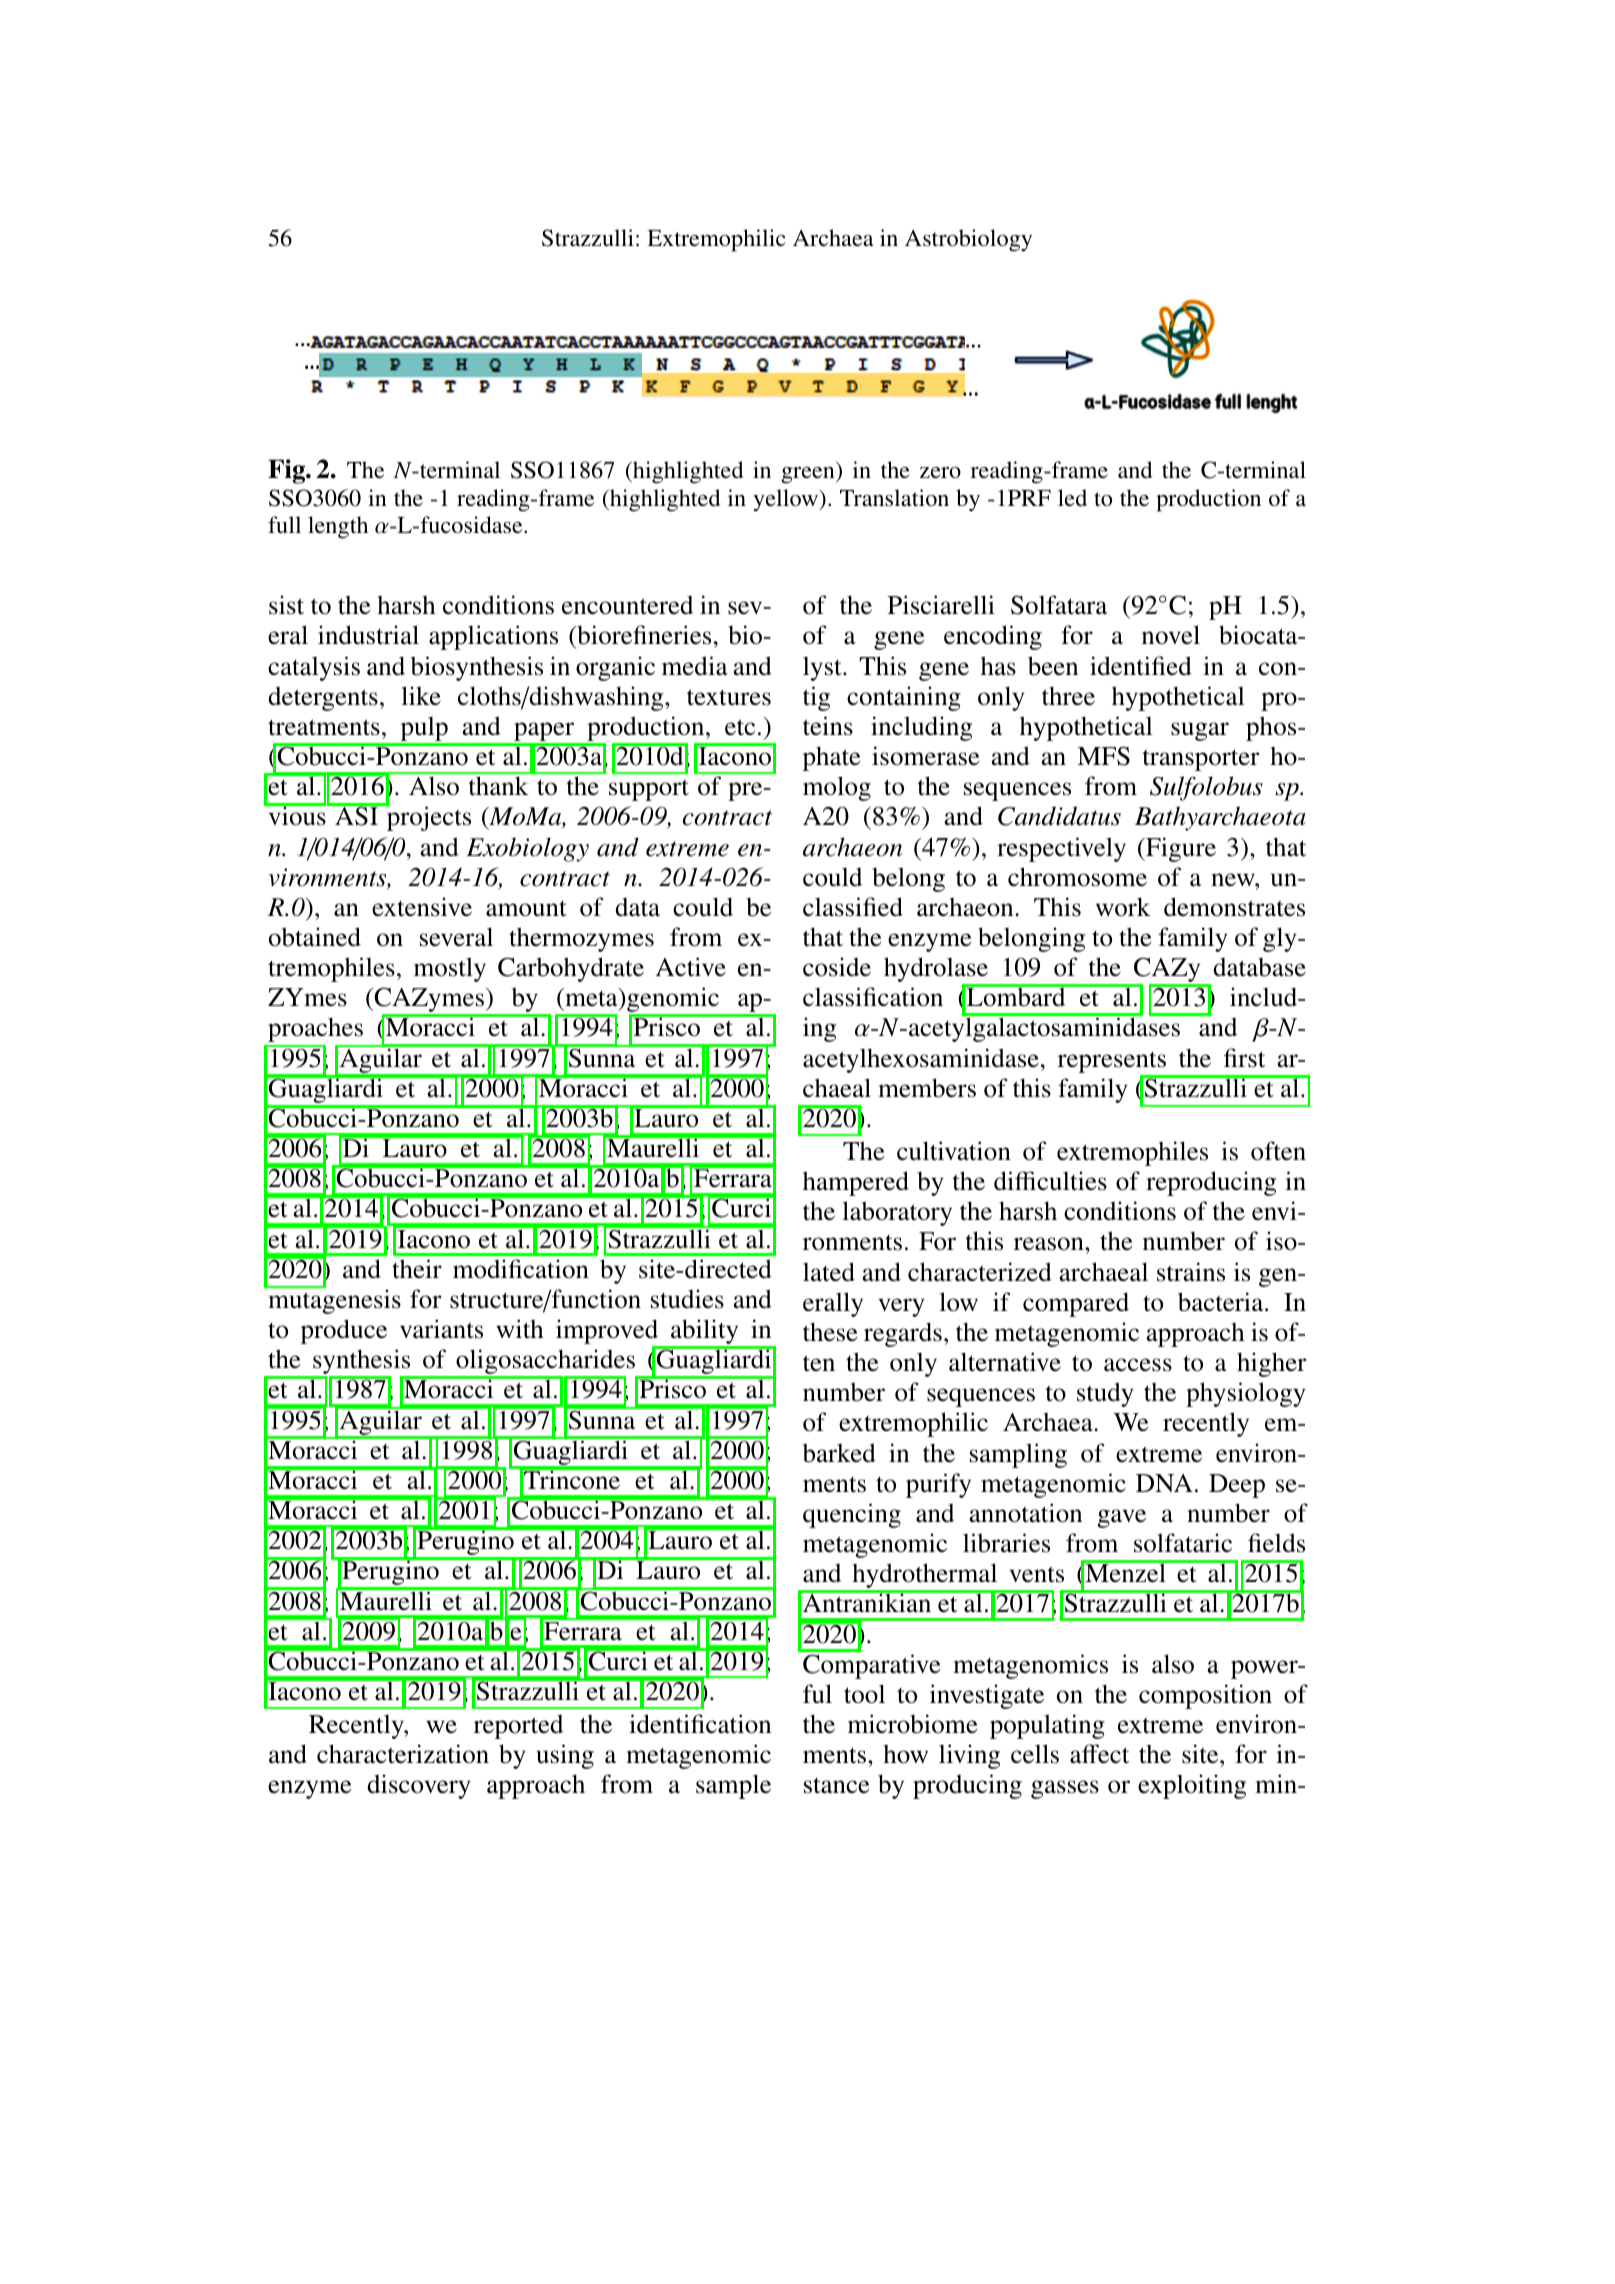 The image size is (1615, 2284). I want to click on first, so click(1244, 1058).
